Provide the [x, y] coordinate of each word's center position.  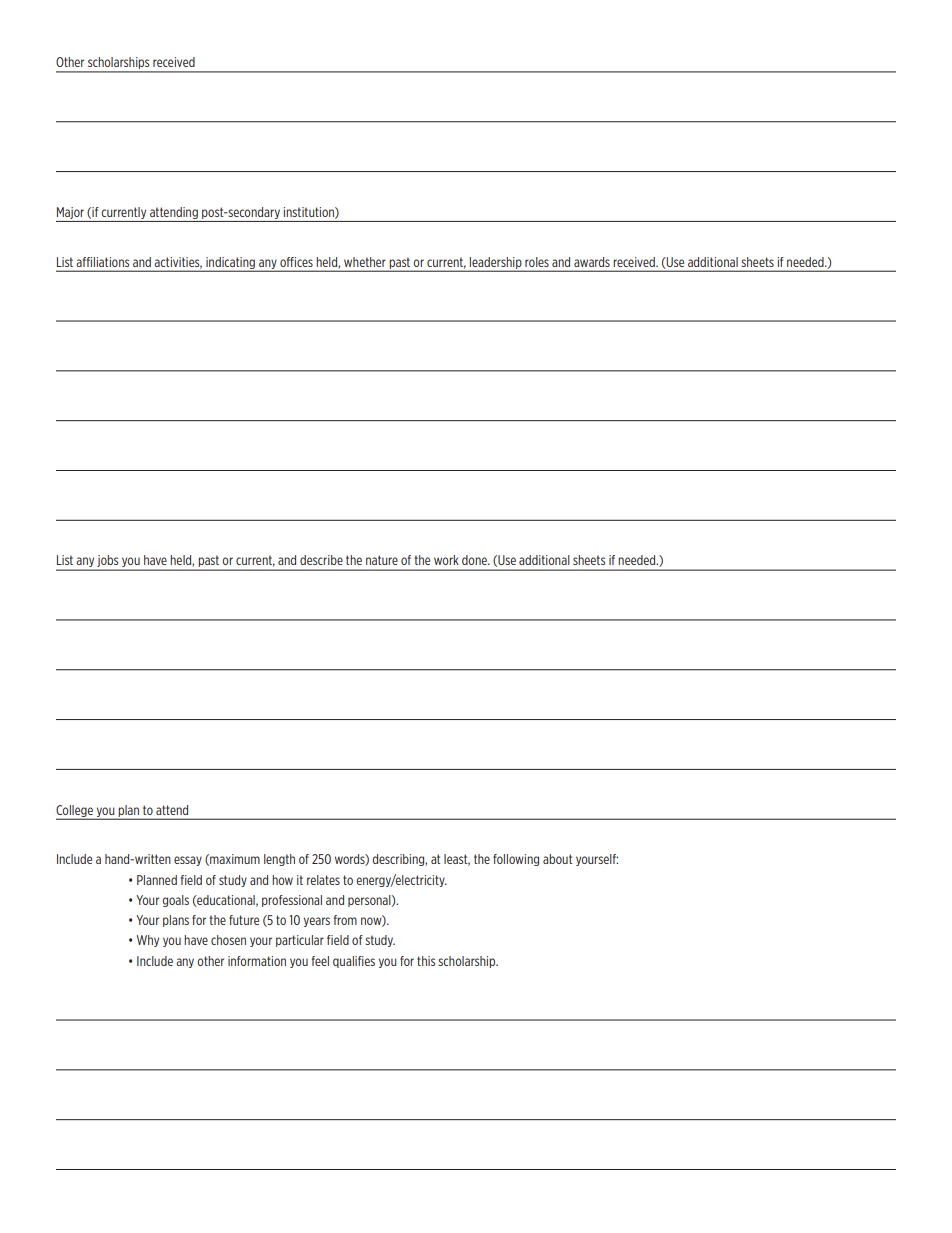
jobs [108, 562]
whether [365, 262]
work [446, 560]
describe [321, 560]
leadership [496, 264]
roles [537, 262]
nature [382, 560]
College [75, 812]
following [516, 860]
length [279, 860]
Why [148, 941]
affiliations [102, 262]
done [475, 560]
